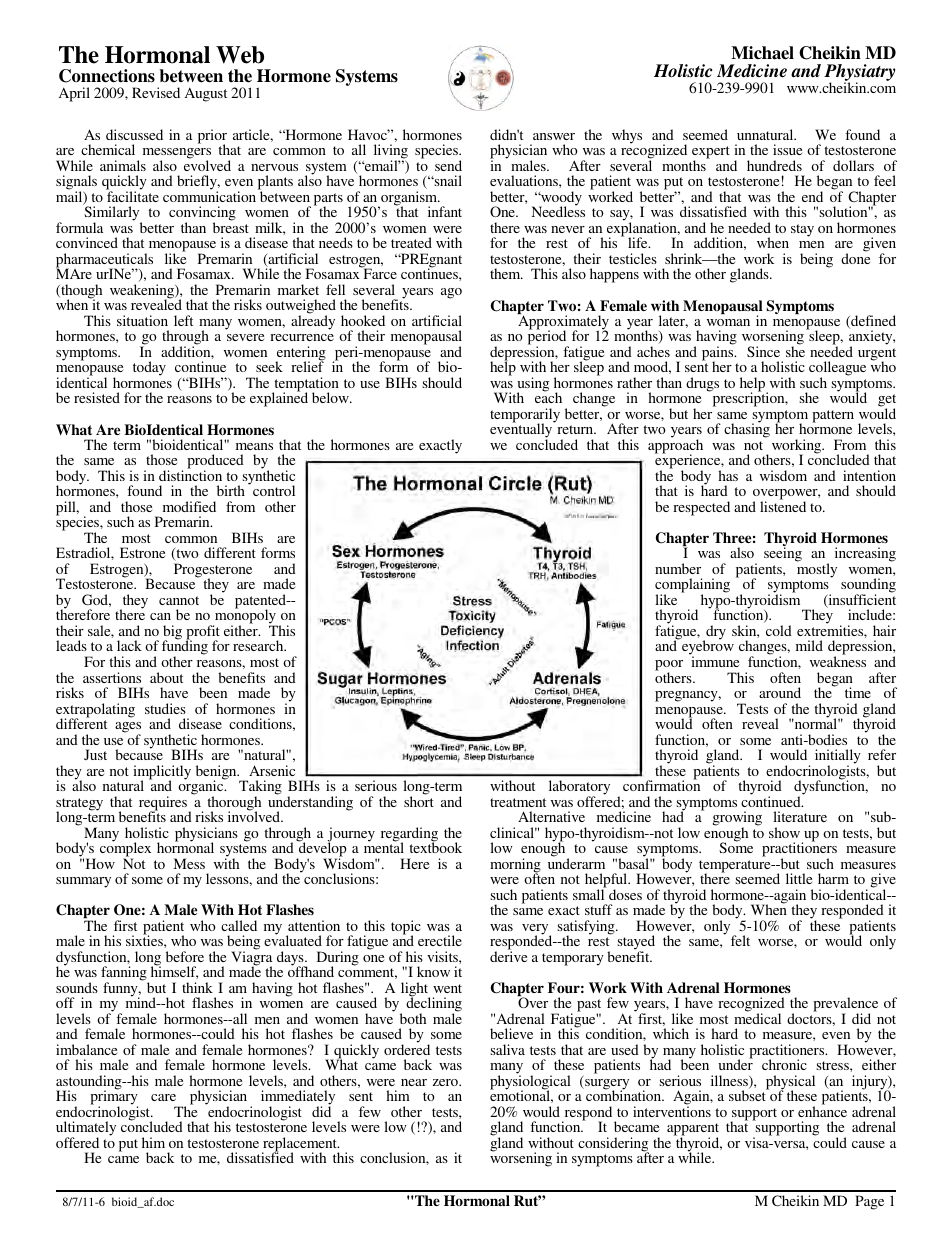 The image size is (952, 1233). Describe the element at coordinates (518, 802) in the image. I see `treatment` at that location.
